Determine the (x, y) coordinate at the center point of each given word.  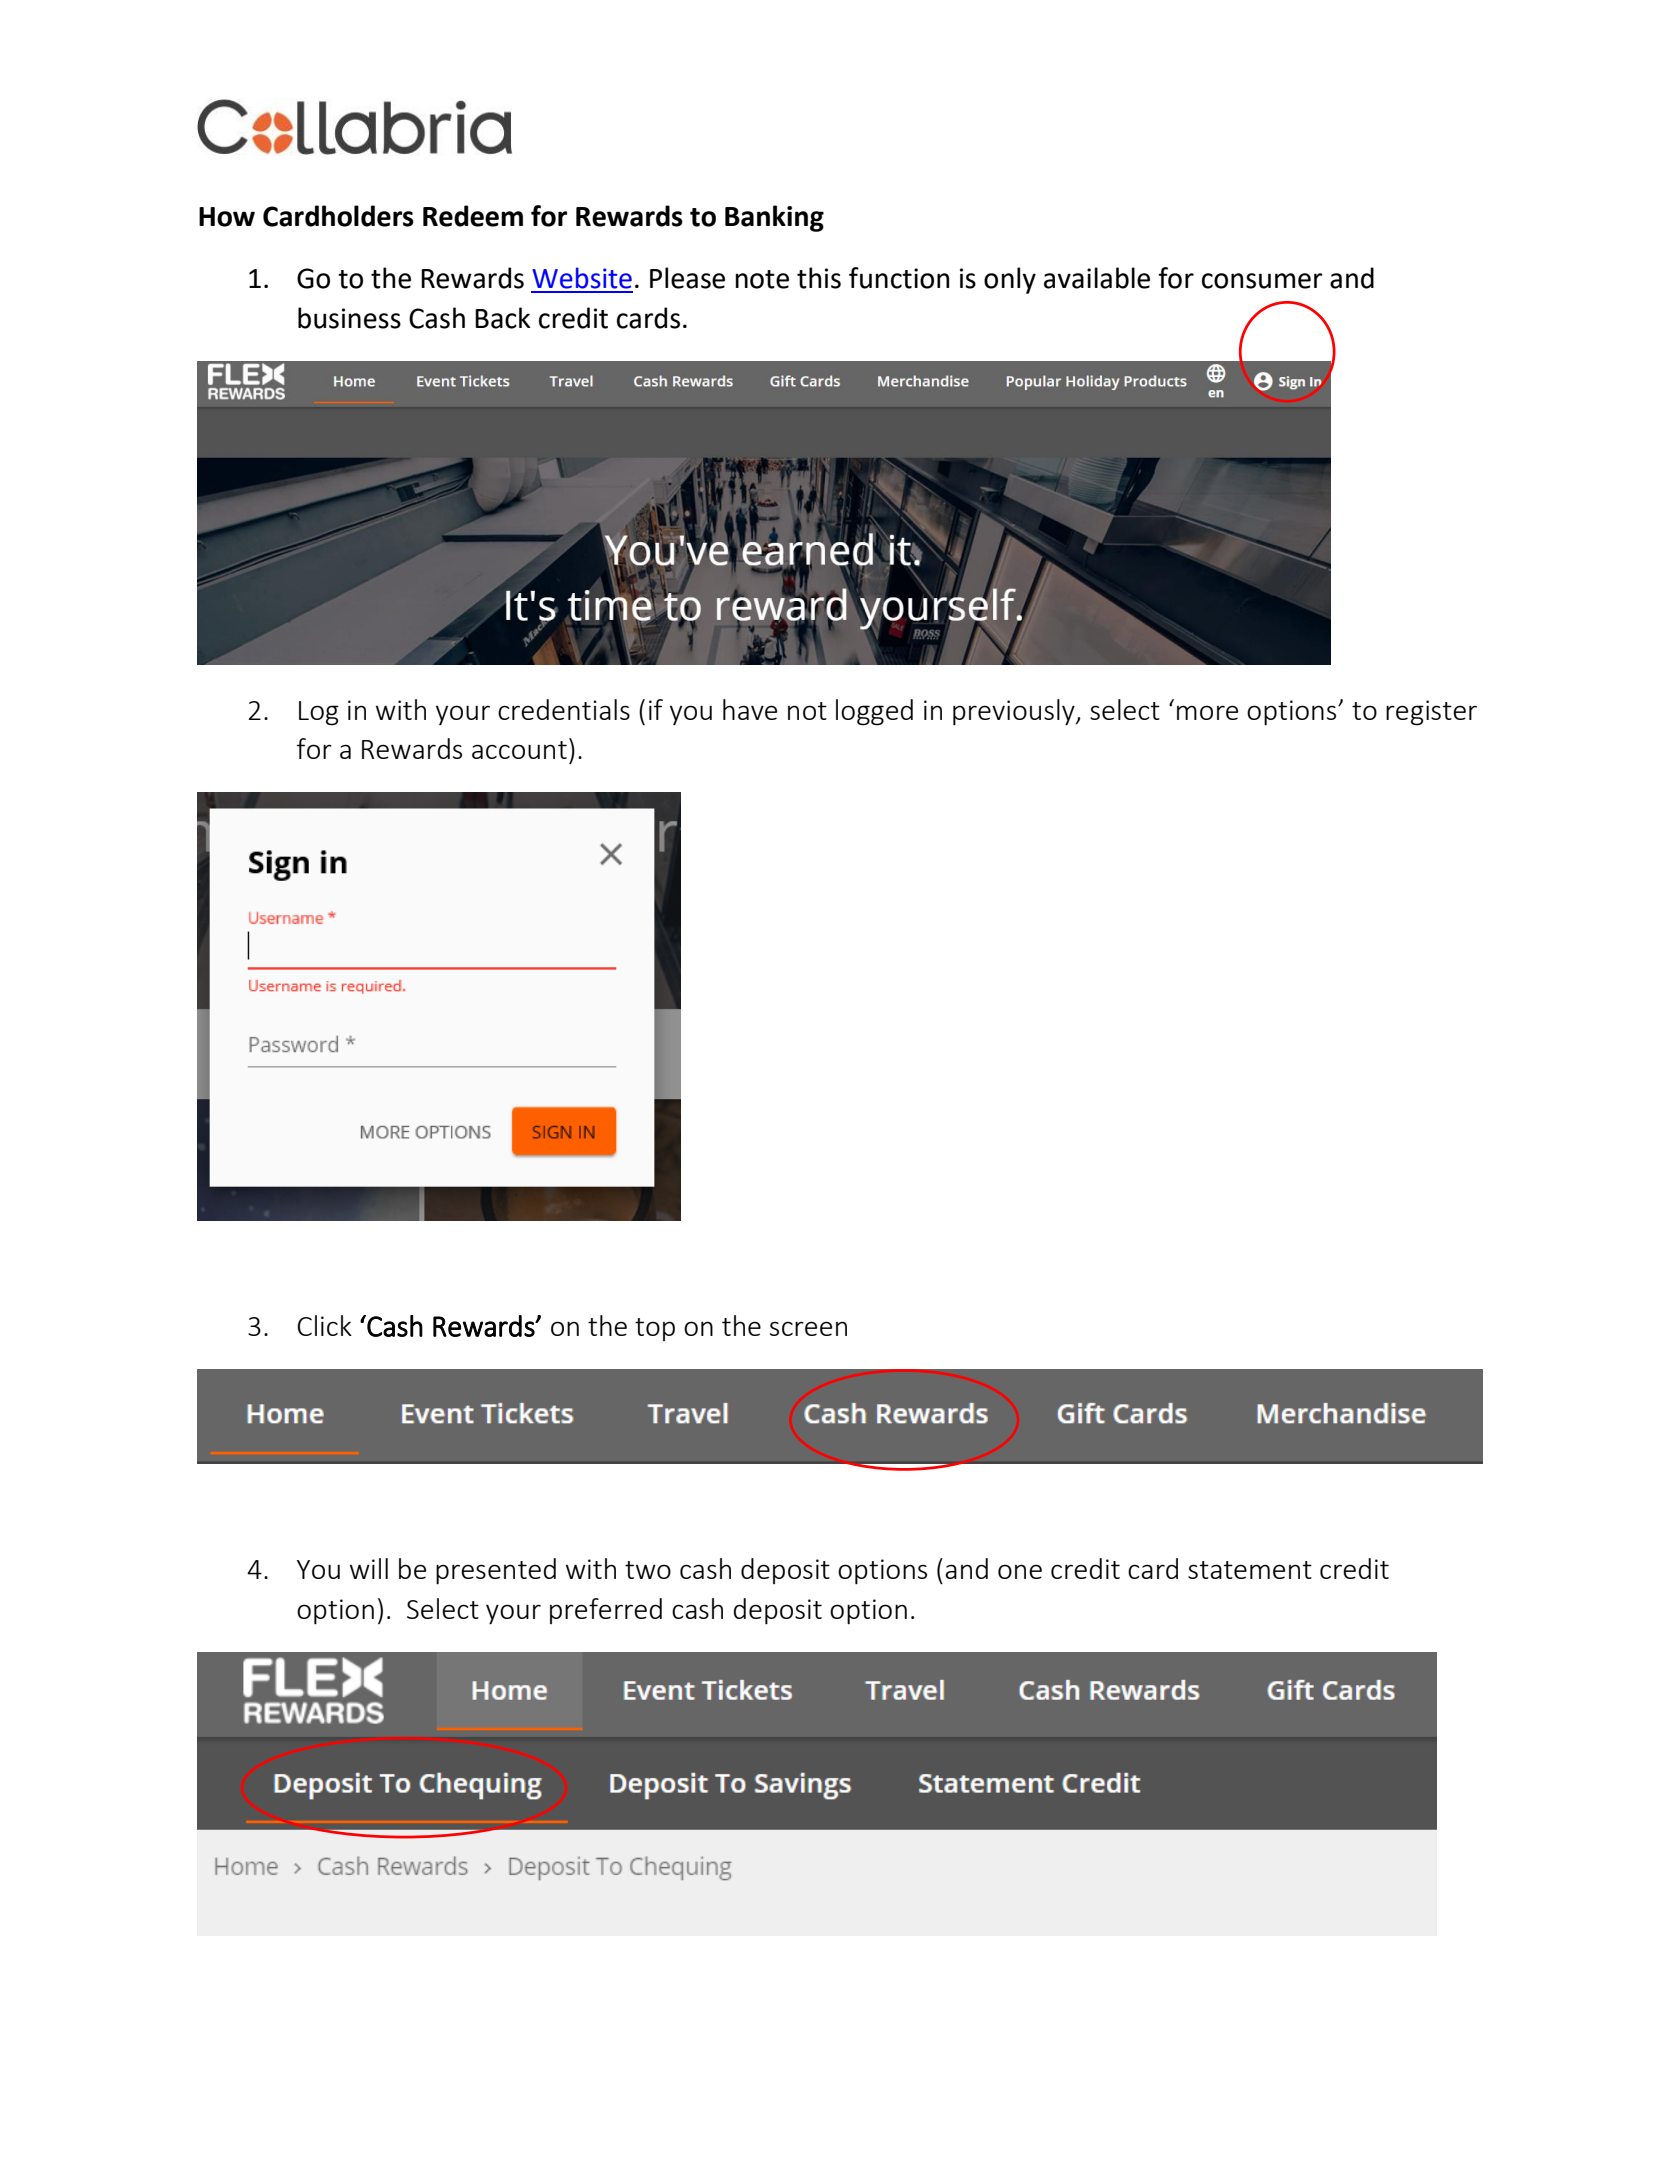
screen (808, 1328)
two (648, 1570)
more (1207, 712)
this (819, 278)
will (369, 1568)
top (655, 1329)
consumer (1262, 281)
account (519, 750)
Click (324, 1325)
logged (874, 712)
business (349, 318)
